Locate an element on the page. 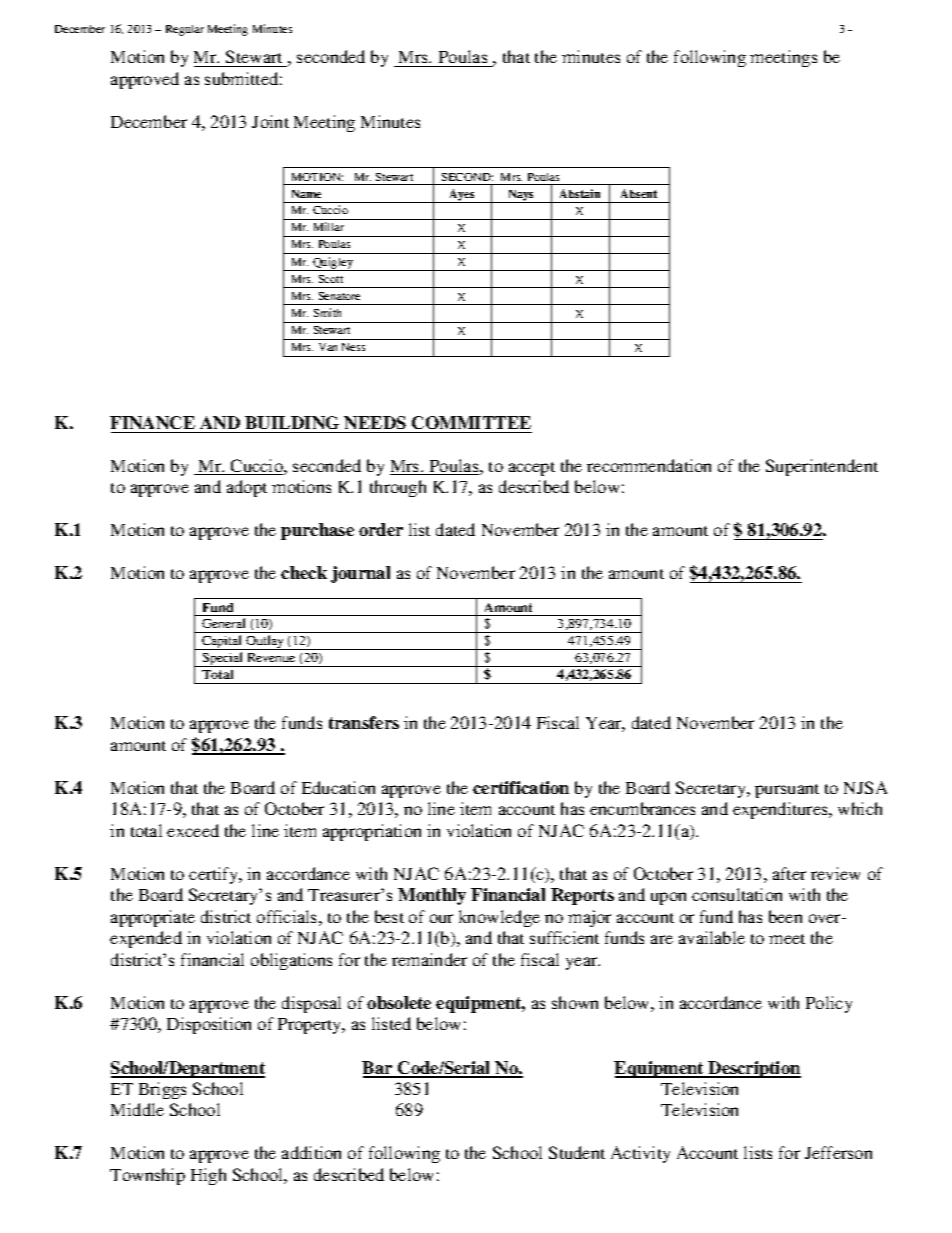 The height and width of the image is (1233, 952). High is located at coordinates (208, 1176).
